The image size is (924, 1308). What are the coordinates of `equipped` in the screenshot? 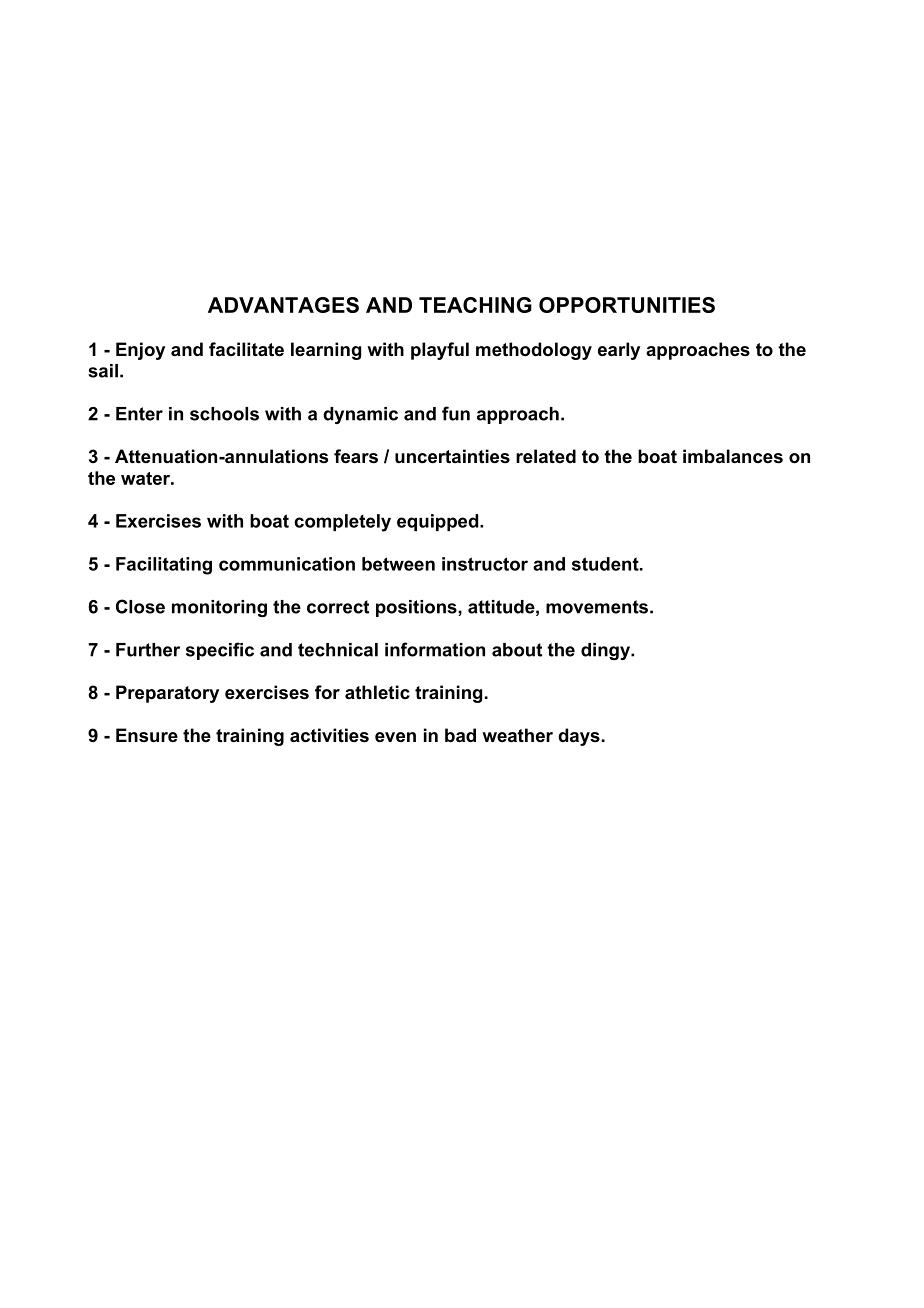 It's located at (439, 522).
